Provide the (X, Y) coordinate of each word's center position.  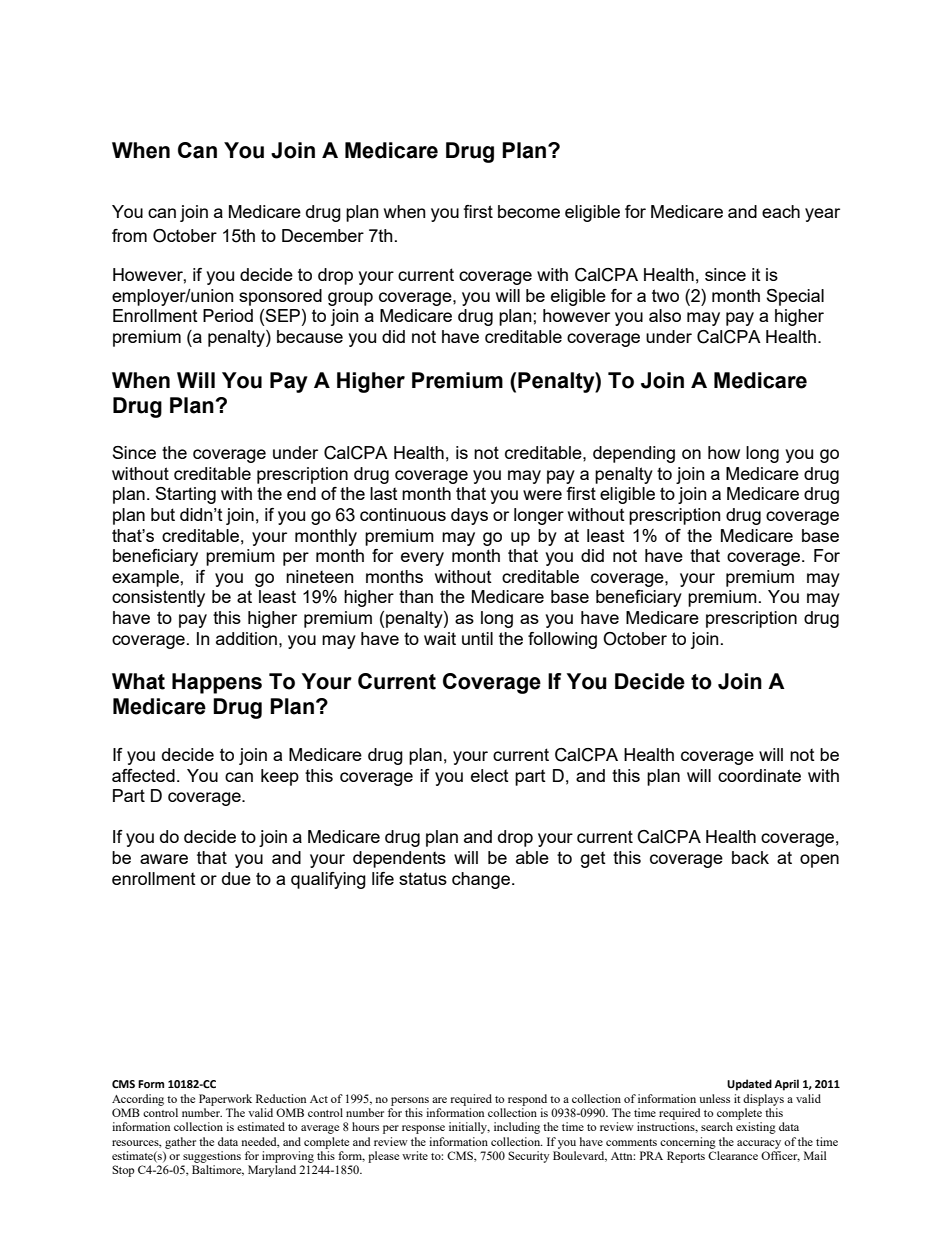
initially (469, 1128)
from (129, 235)
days (469, 516)
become (529, 211)
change (481, 880)
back (750, 857)
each (781, 211)
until (477, 638)
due (236, 878)
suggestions (212, 1157)
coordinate (759, 775)
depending (634, 454)
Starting (185, 495)
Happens (217, 683)
